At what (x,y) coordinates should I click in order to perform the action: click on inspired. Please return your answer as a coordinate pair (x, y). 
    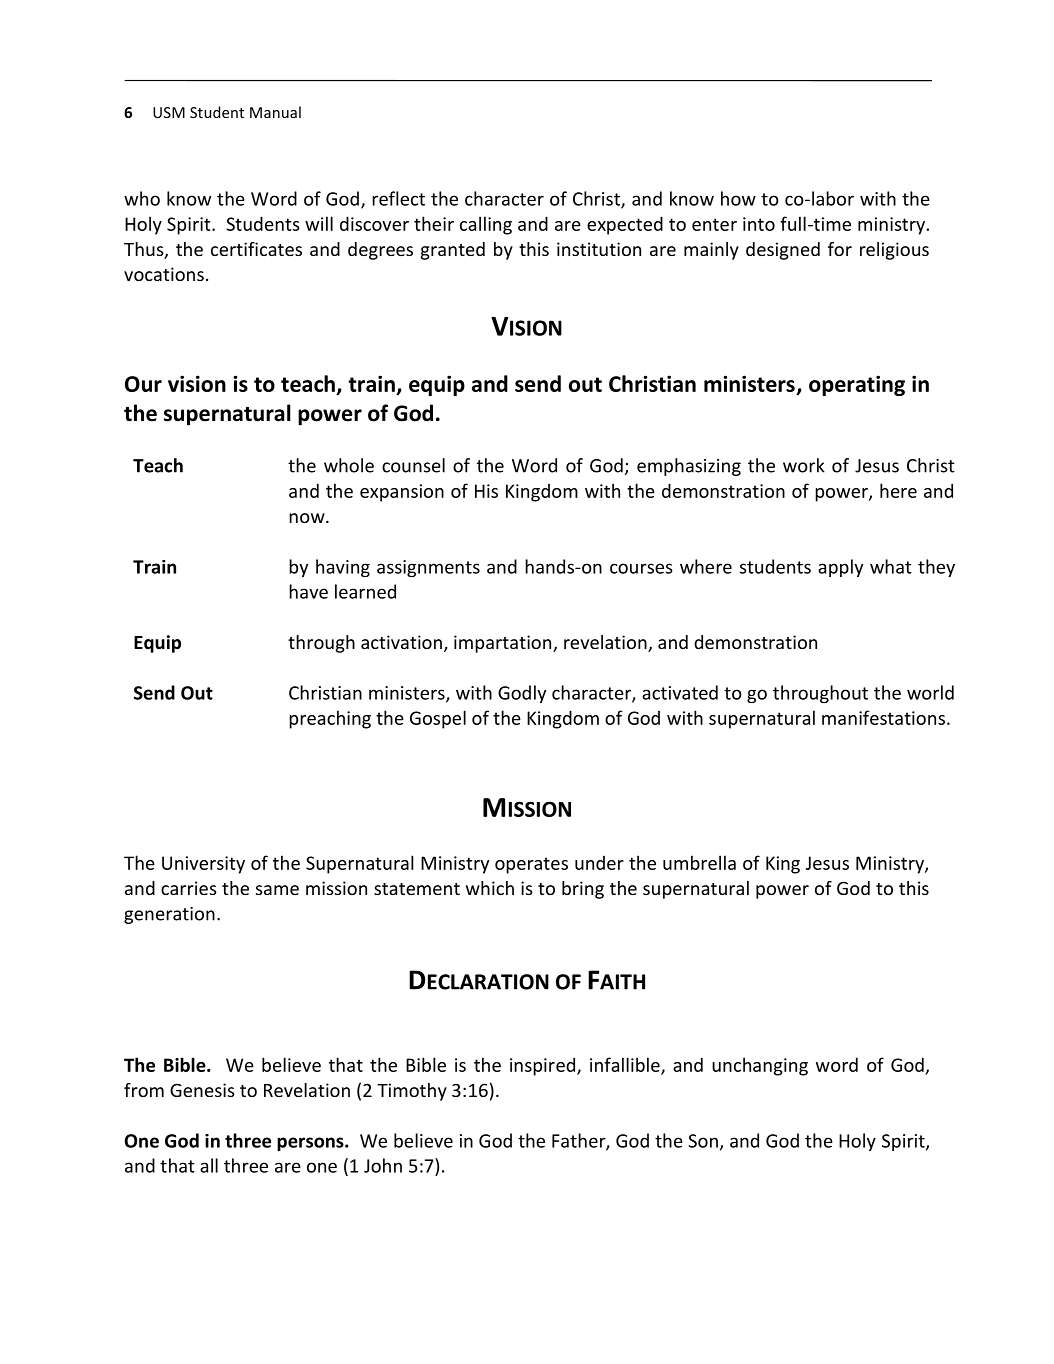
    Looking at the image, I should click on (542, 1066).
